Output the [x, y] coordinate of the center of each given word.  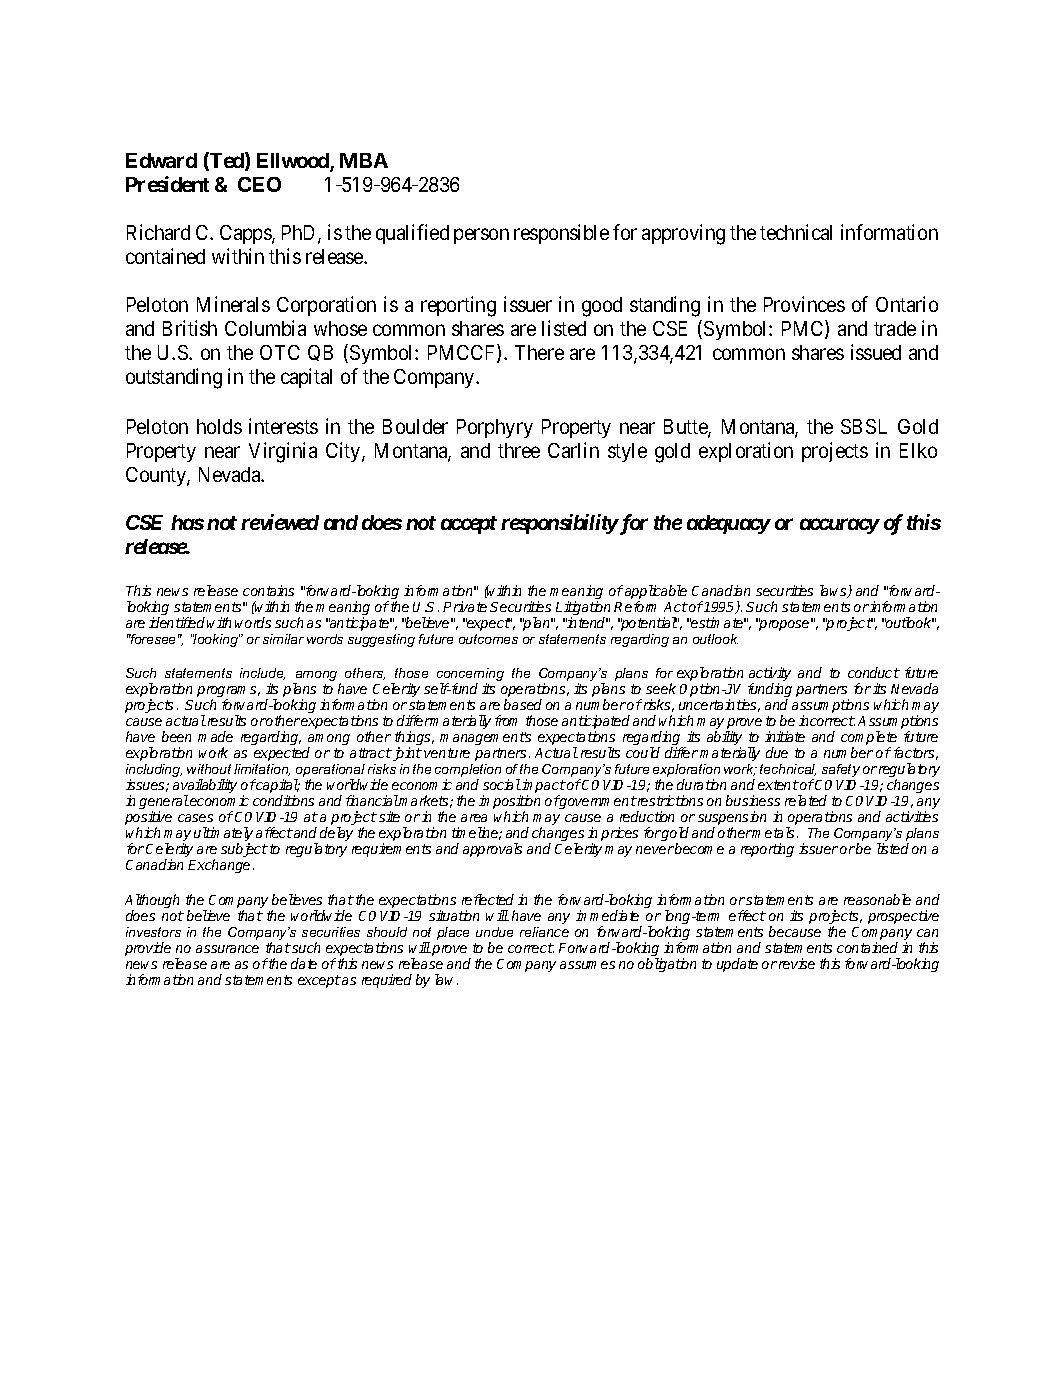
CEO [259, 184]
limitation [262, 770]
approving [683, 234]
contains [268, 590]
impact [543, 787]
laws [834, 591]
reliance [544, 932]
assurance [227, 949]
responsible [561, 234]
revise [797, 963]
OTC [280, 352]
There [539, 352]
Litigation [583, 609]
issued [876, 352]
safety [841, 770]
